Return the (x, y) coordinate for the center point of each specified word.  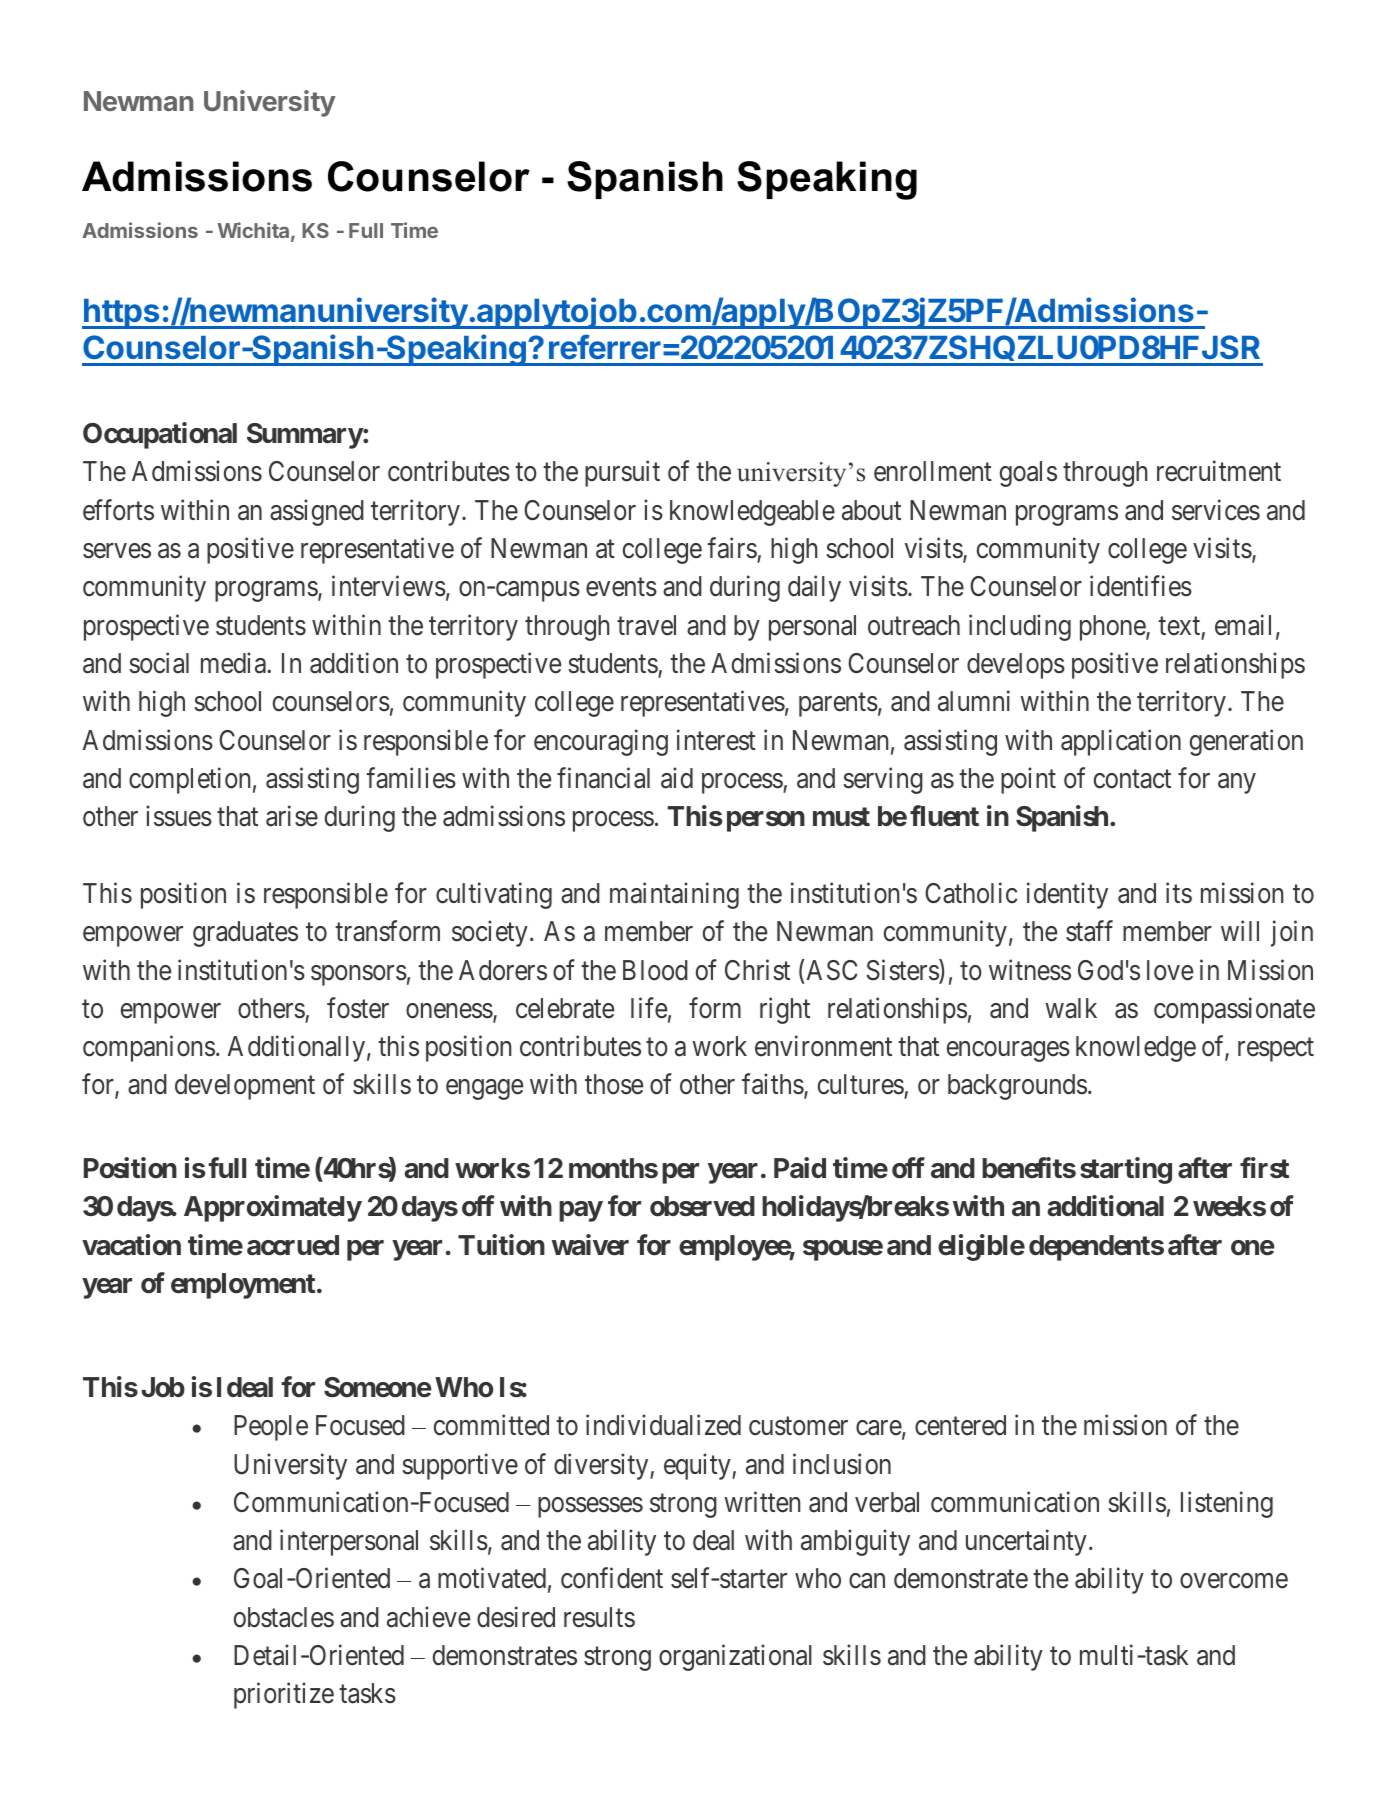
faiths (773, 1084)
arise (292, 816)
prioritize (284, 1696)
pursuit (622, 474)
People (271, 1428)
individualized (663, 1425)
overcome (1234, 1581)
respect (1276, 1050)
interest (716, 740)
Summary (305, 436)
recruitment (1219, 471)
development (245, 1087)
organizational (735, 1657)
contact (1132, 779)
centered (960, 1425)
